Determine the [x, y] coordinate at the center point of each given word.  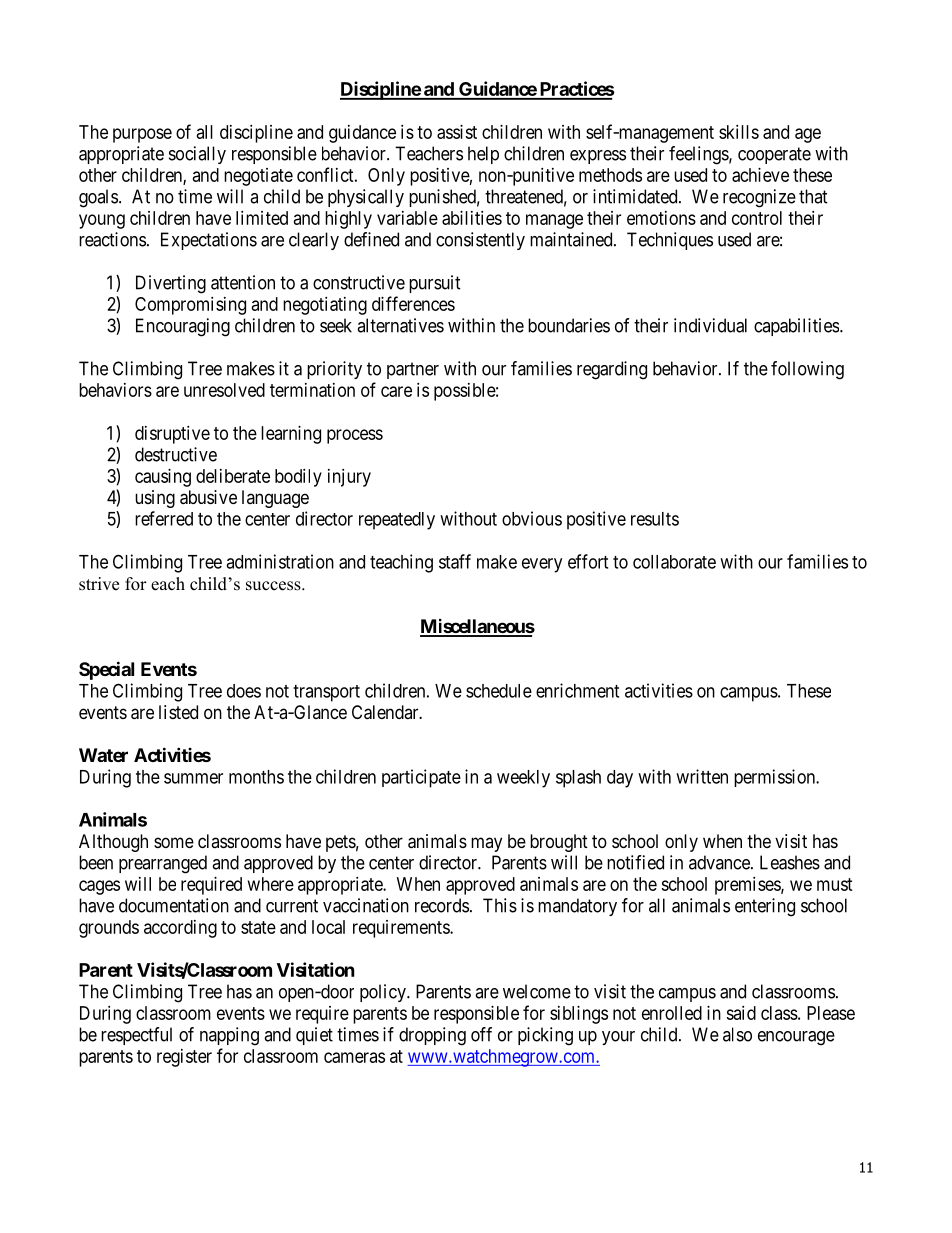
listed [178, 712]
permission [776, 778]
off [481, 1034]
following [807, 370]
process [355, 436]
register [184, 1058]
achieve [760, 175]
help [483, 155]
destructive [176, 454]
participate [421, 778]
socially [197, 155]
